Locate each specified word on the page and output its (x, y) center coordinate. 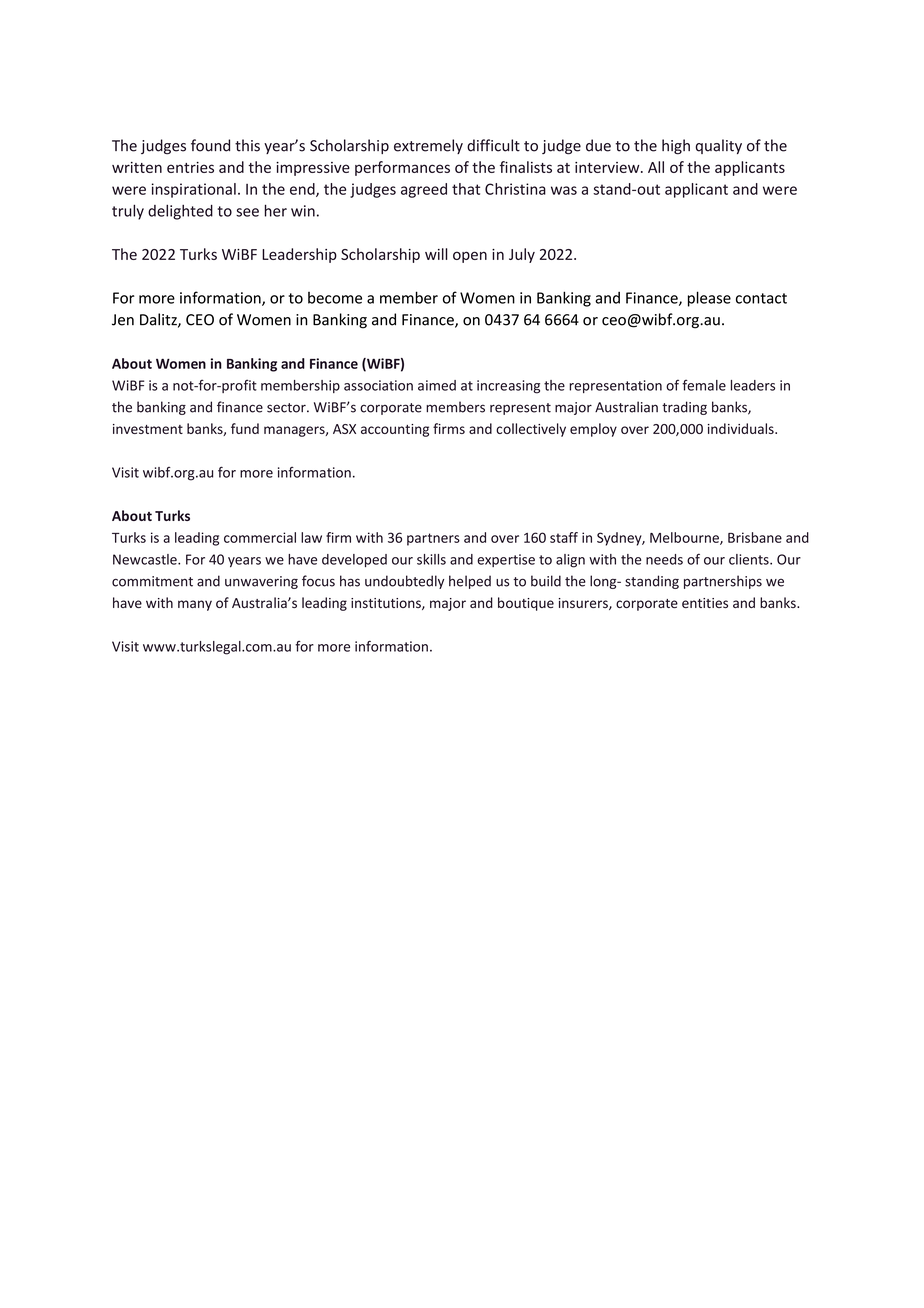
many (195, 605)
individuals (742, 428)
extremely (428, 146)
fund (245, 428)
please (709, 299)
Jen (123, 320)
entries (190, 167)
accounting (395, 430)
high (676, 147)
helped (470, 582)
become (335, 298)
